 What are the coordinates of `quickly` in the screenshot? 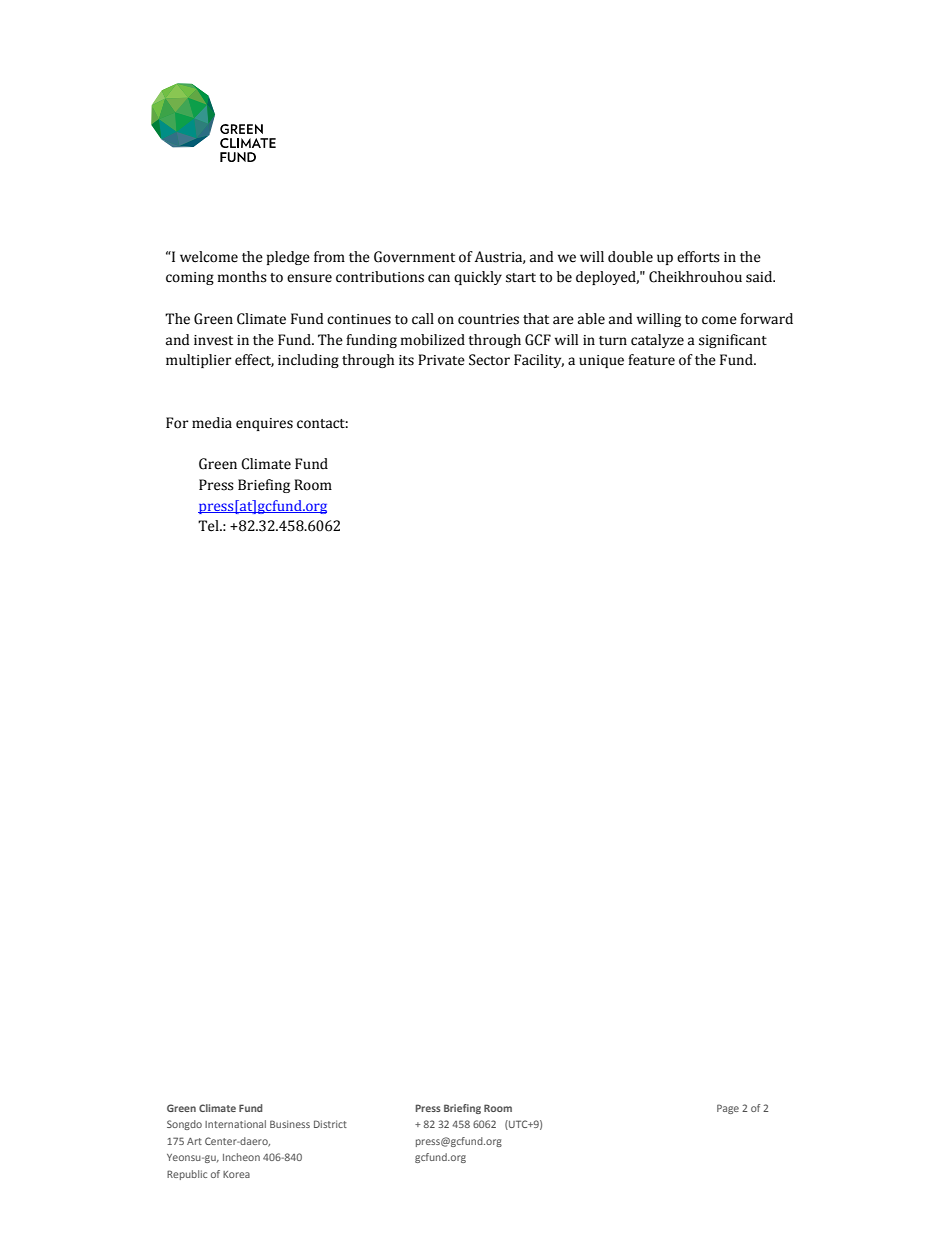 It's located at (478, 278).
